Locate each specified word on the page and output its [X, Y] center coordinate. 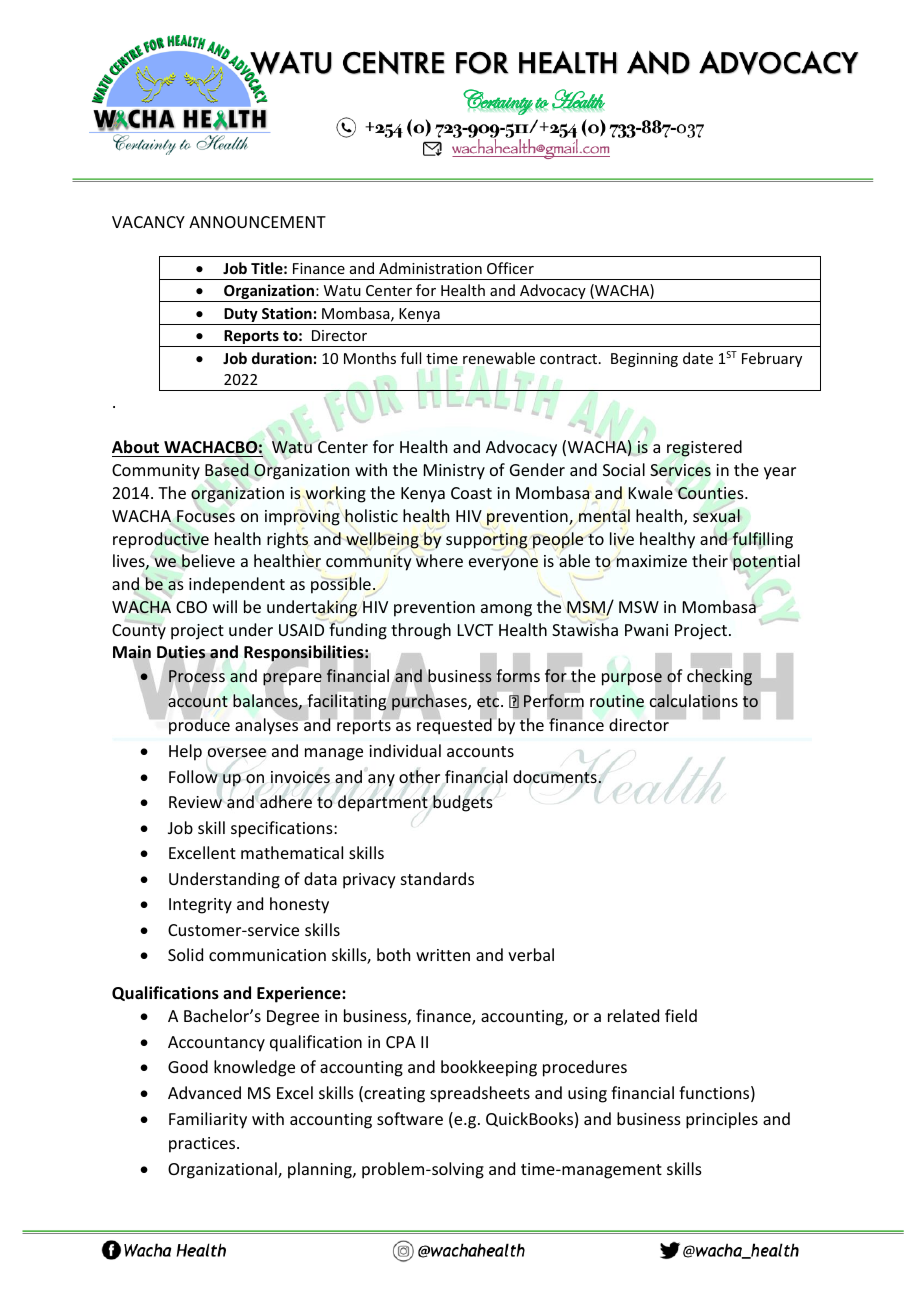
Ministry [454, 472]
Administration [430, 268]
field [681, 1015]
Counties [712, 493]
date [698, 358]
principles [722, 1120]
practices [203, 1145]
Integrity [200, 906]
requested [454, 726]
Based [227, 470]
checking [719, 677]
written [443, 955]
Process [197, 676]
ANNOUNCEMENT [257, 222]
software [410, 1118]
